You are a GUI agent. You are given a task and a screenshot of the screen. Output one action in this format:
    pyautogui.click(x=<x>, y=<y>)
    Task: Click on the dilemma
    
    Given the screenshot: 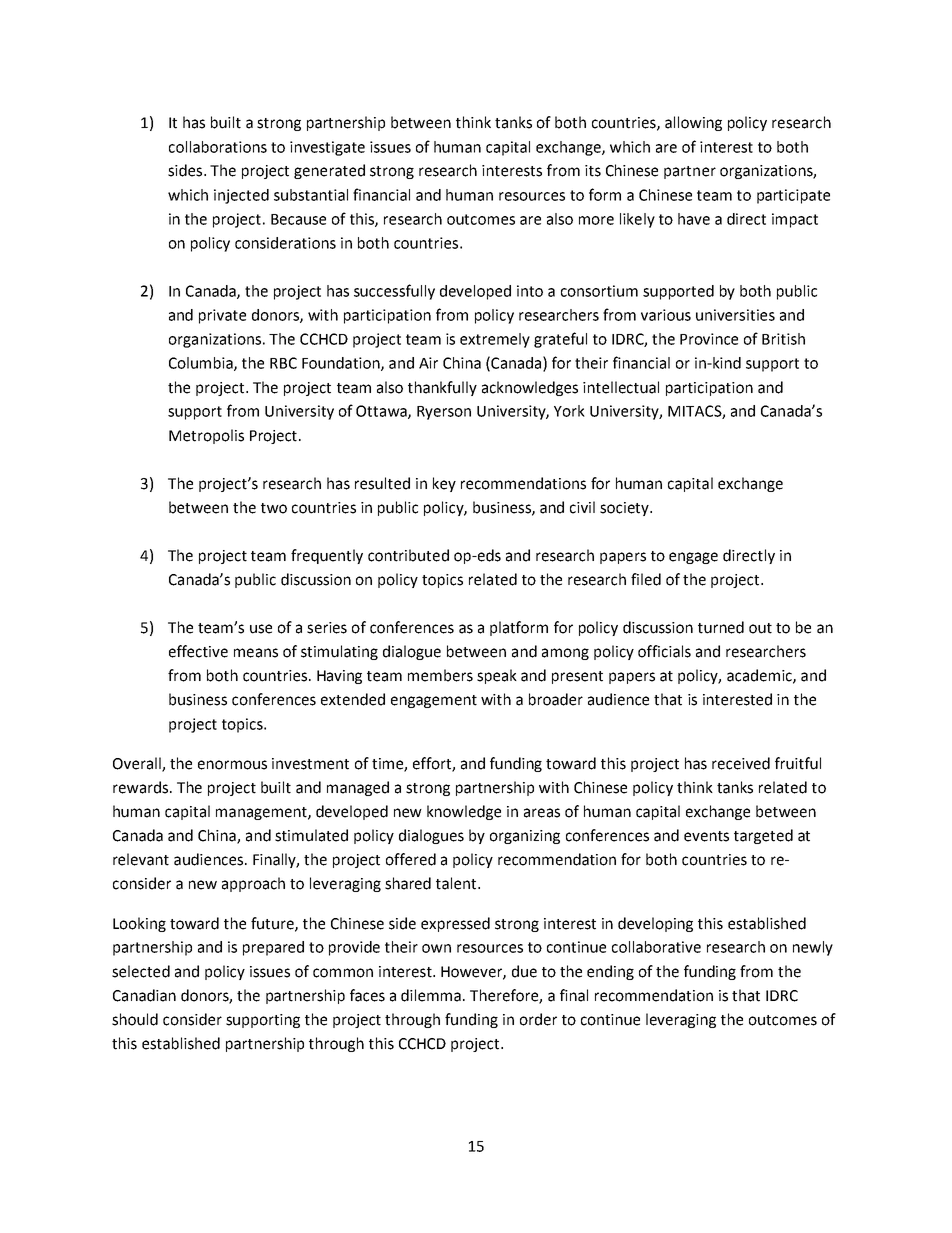 What is the action you would take?
    pyautogui.click(x=431, y=995)
